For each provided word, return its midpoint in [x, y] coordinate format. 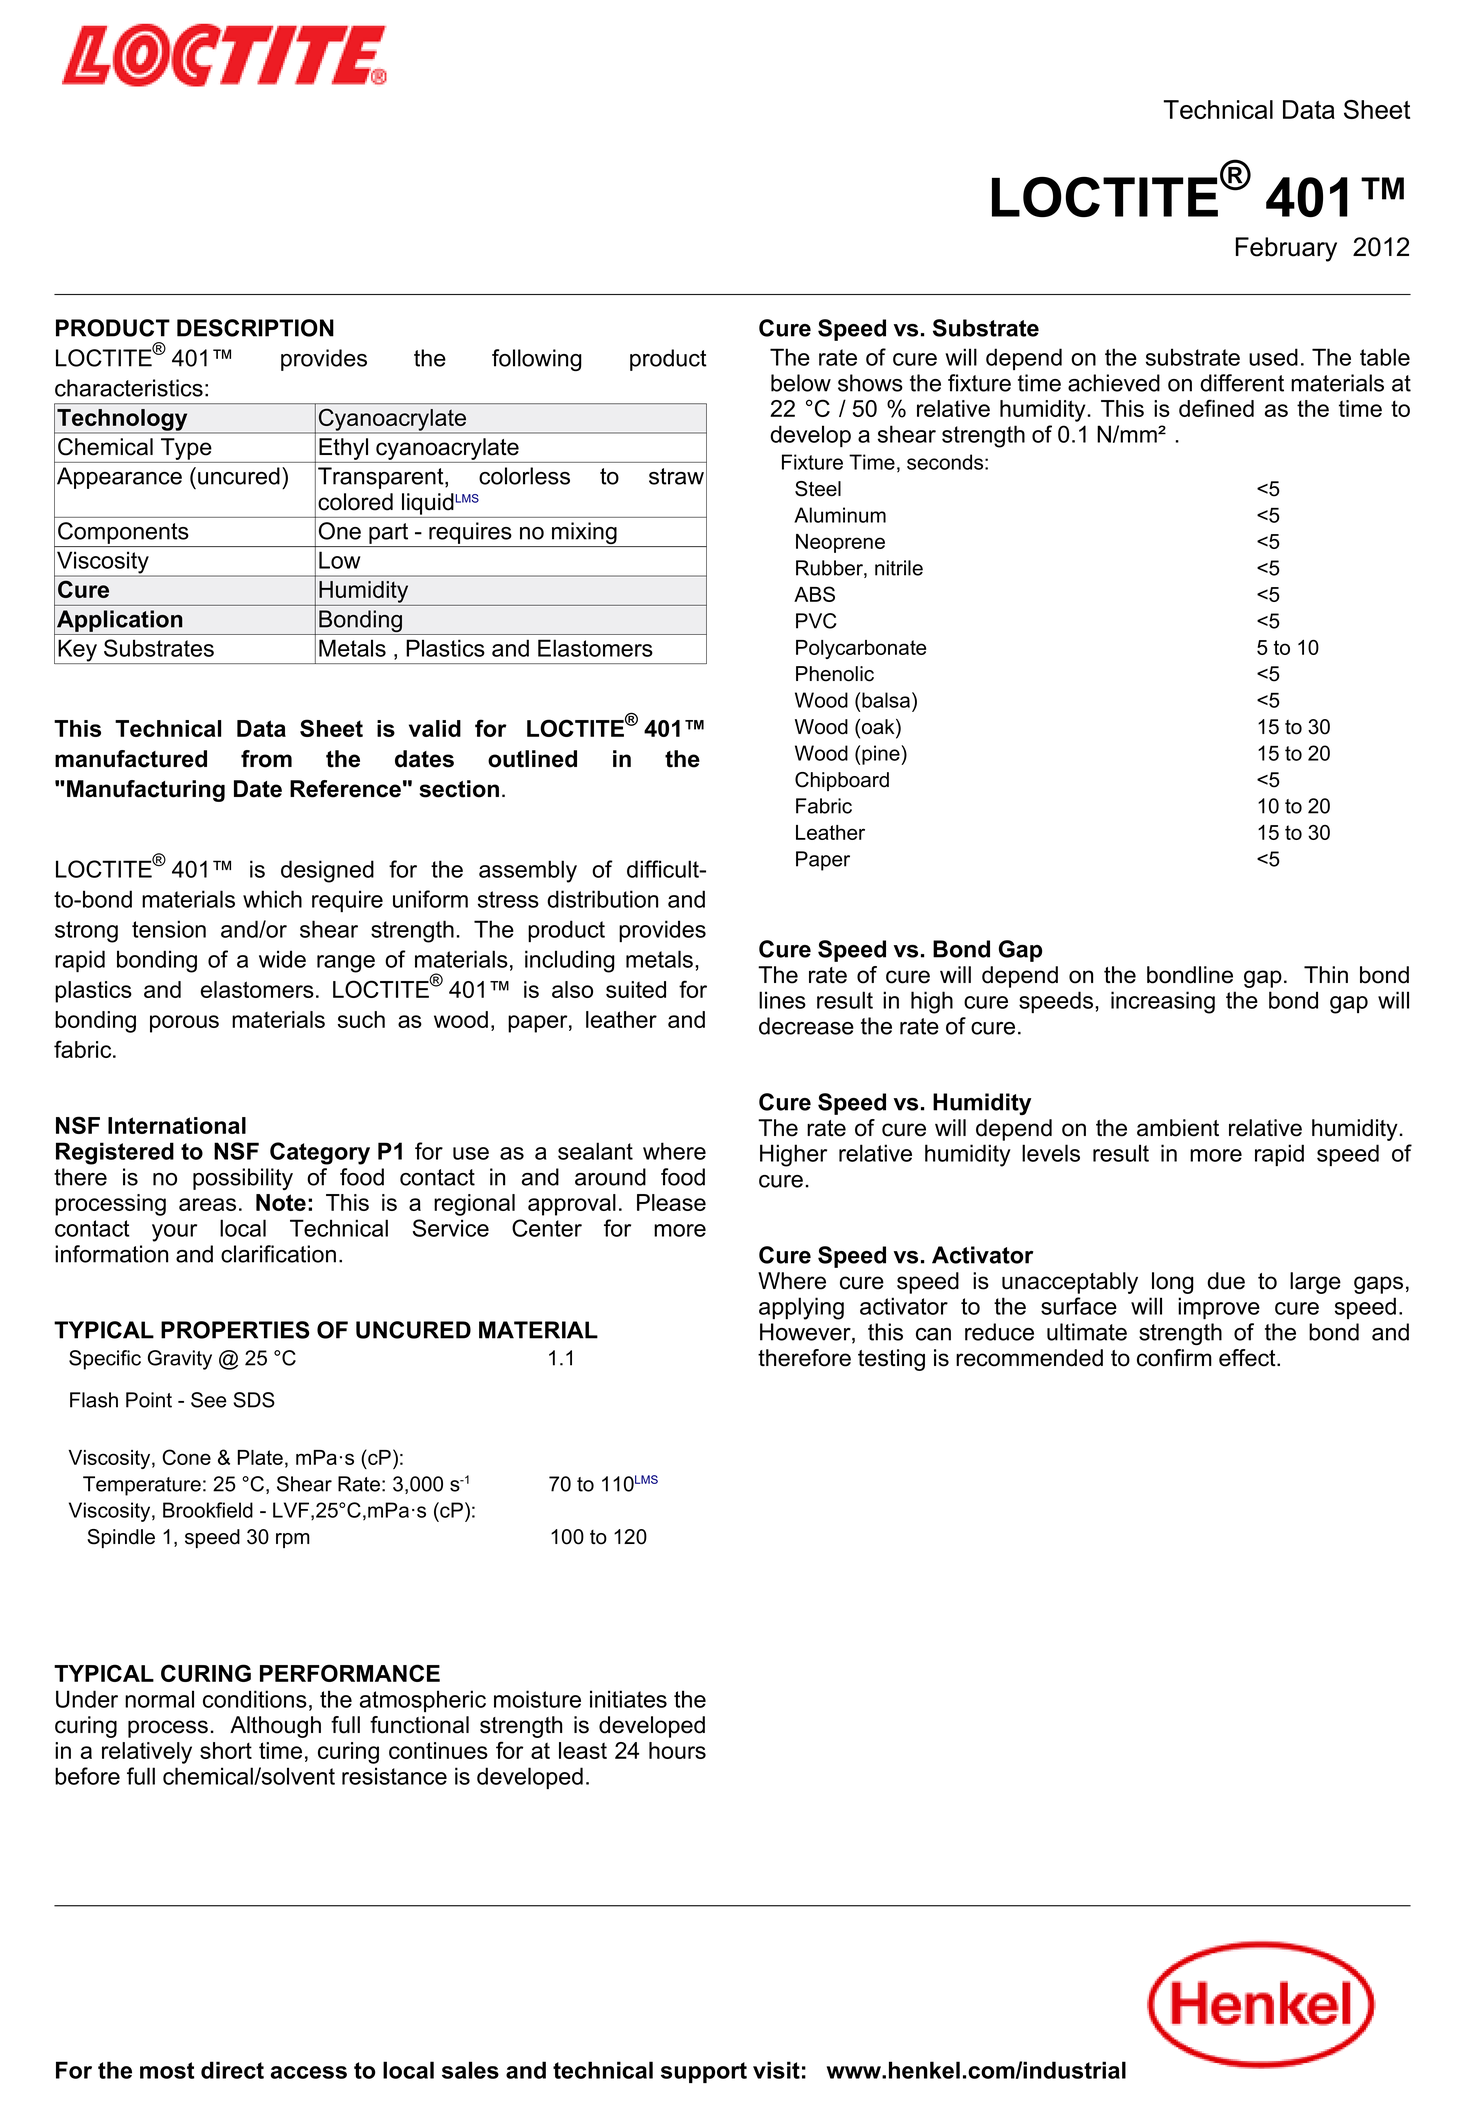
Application [120, 621]
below [801, 383]
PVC [816, 621]
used [1273, 357]
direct [232, 2070]
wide [282, 959]
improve [1219, 1308]
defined [1216, 408]
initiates [628, 1699]
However [806, 1333]
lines [782, 1000]
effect [1248, 1358]
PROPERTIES [235, 1330]
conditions [255, 1699]
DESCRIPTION [255, 328]
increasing [1163, 1002]
